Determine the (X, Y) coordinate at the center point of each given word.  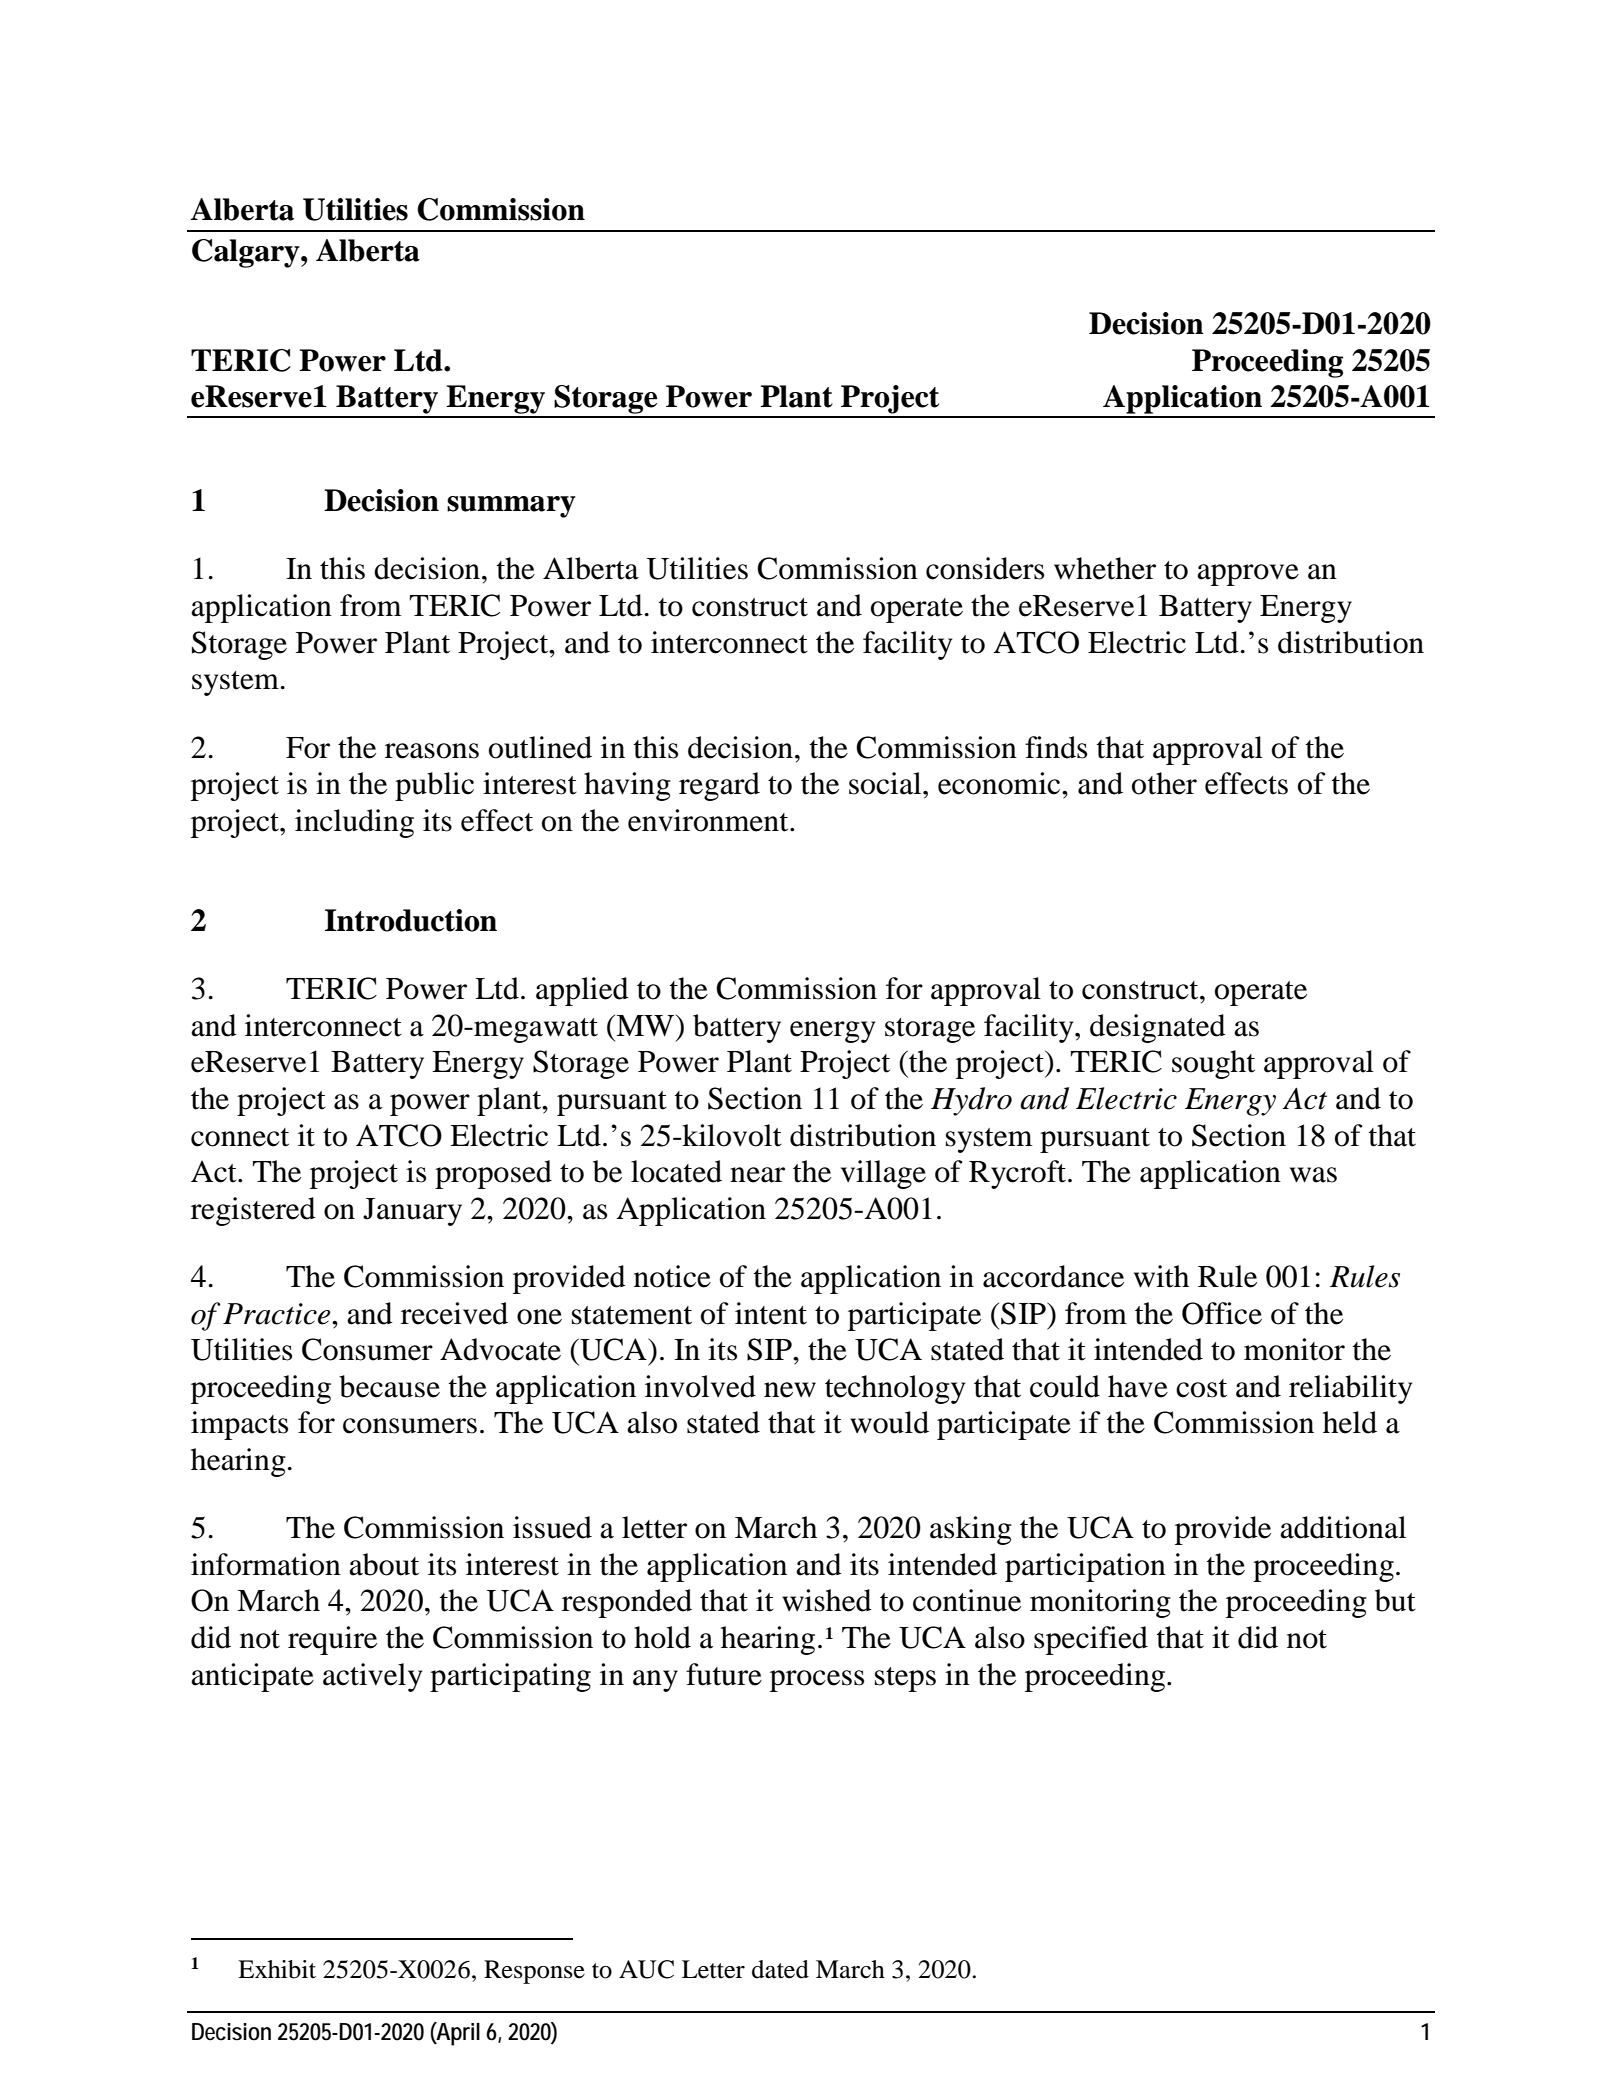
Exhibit (277, 1969)
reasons (432, 751)
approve (1248, 575)
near (757, 1175)
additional (1343, 1527)
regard (719, 786)
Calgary (247, 253)
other (1164, 783)
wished (827, 1600)
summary (511, 507)
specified (1091, 1640)
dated (780, 1969)
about (384, 1564)
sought (1213, 1064)
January (412, 1212)
